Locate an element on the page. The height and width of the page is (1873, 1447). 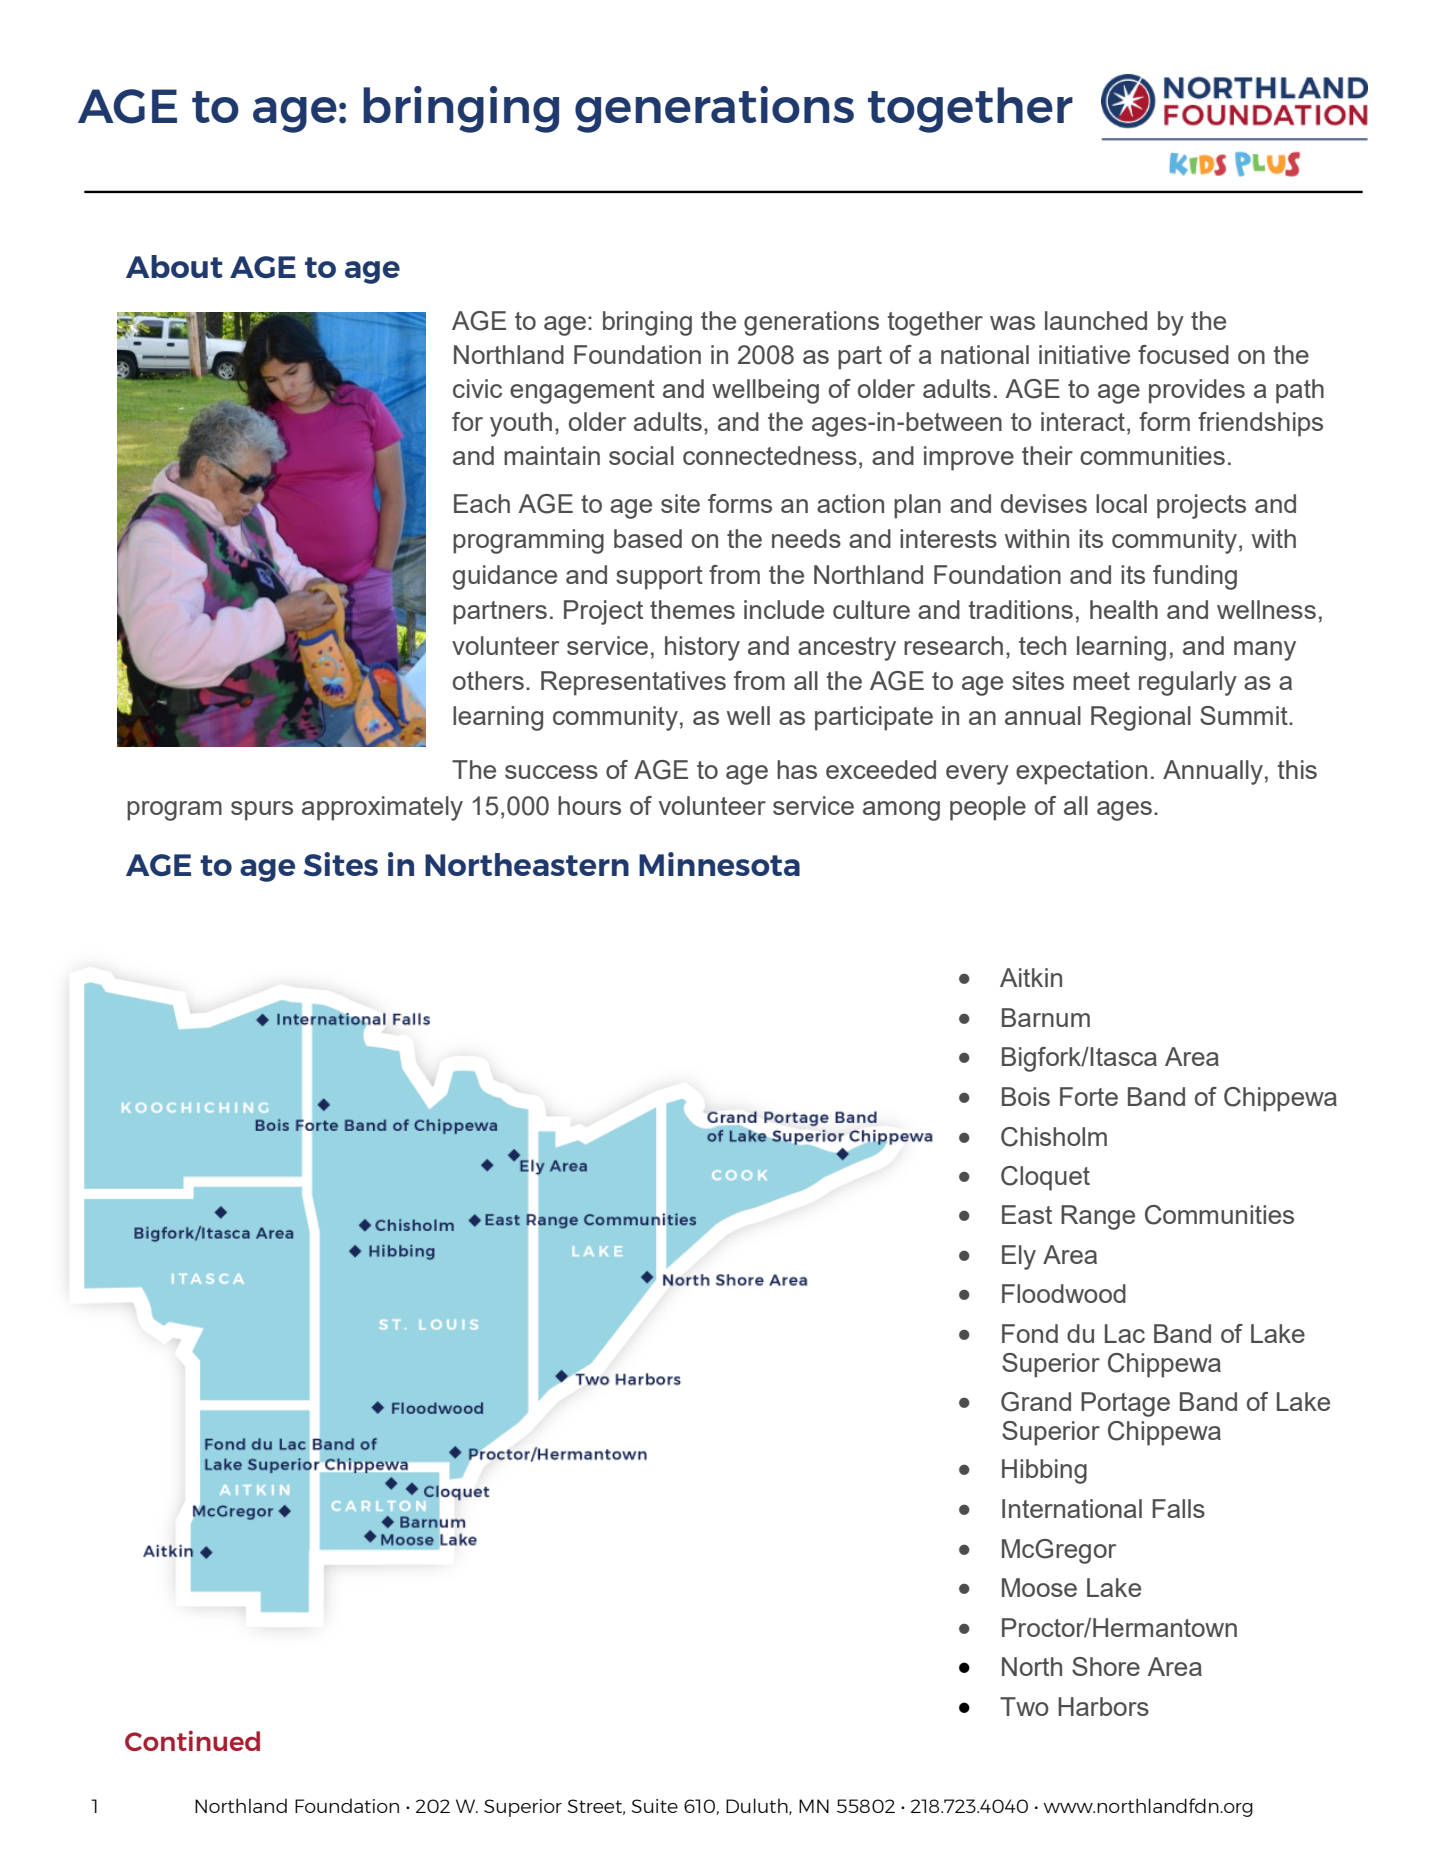
Continued is located at coordinates (192, 1740).
